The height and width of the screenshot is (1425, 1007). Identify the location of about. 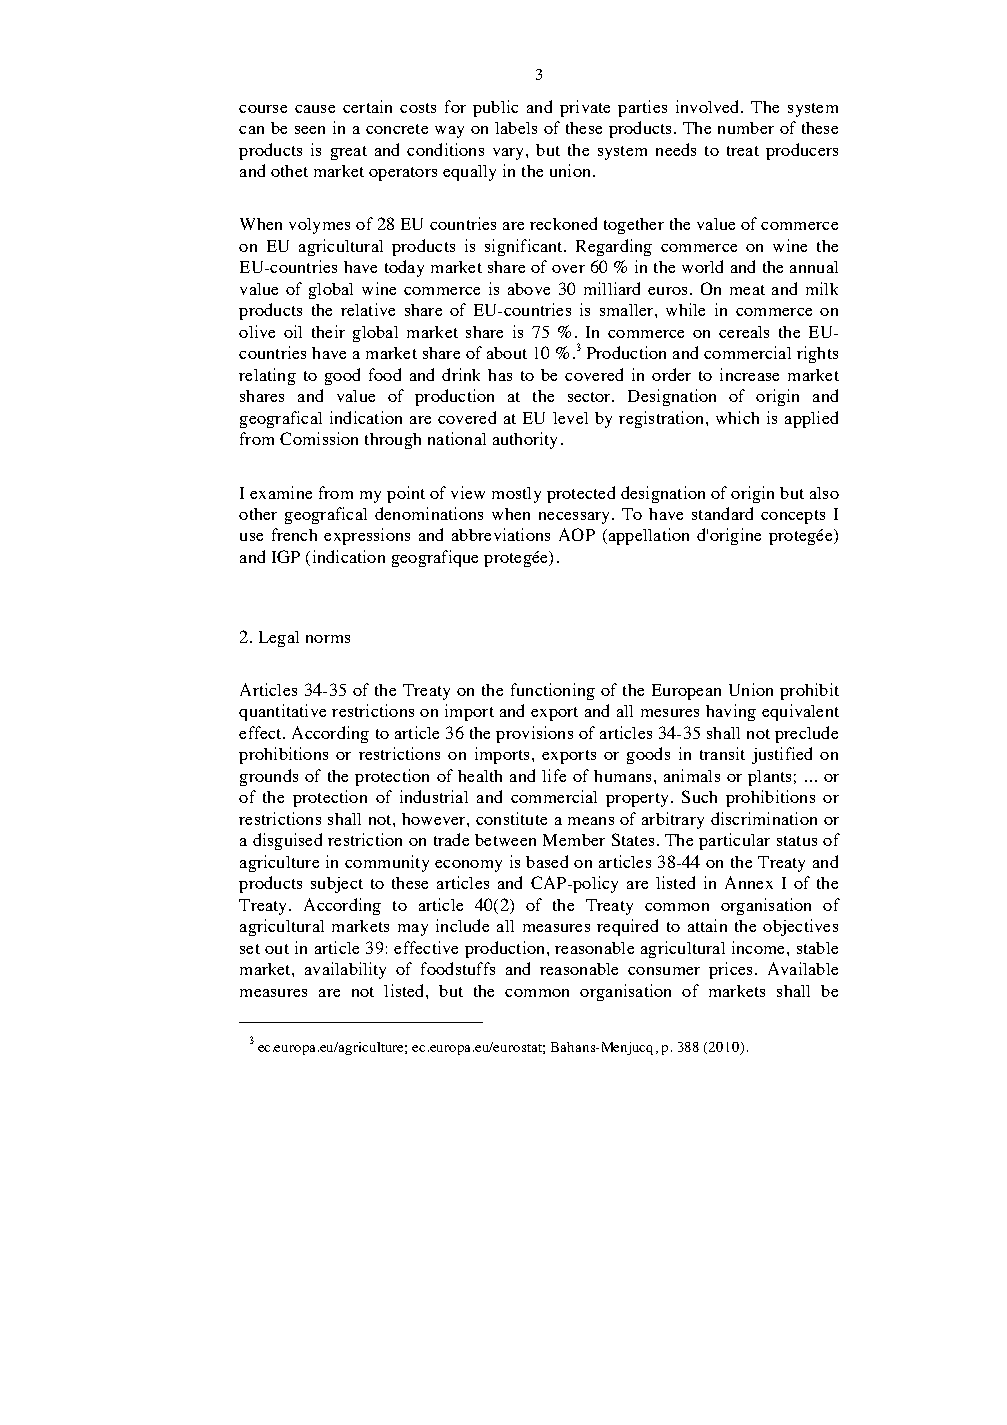
(507, 353).
